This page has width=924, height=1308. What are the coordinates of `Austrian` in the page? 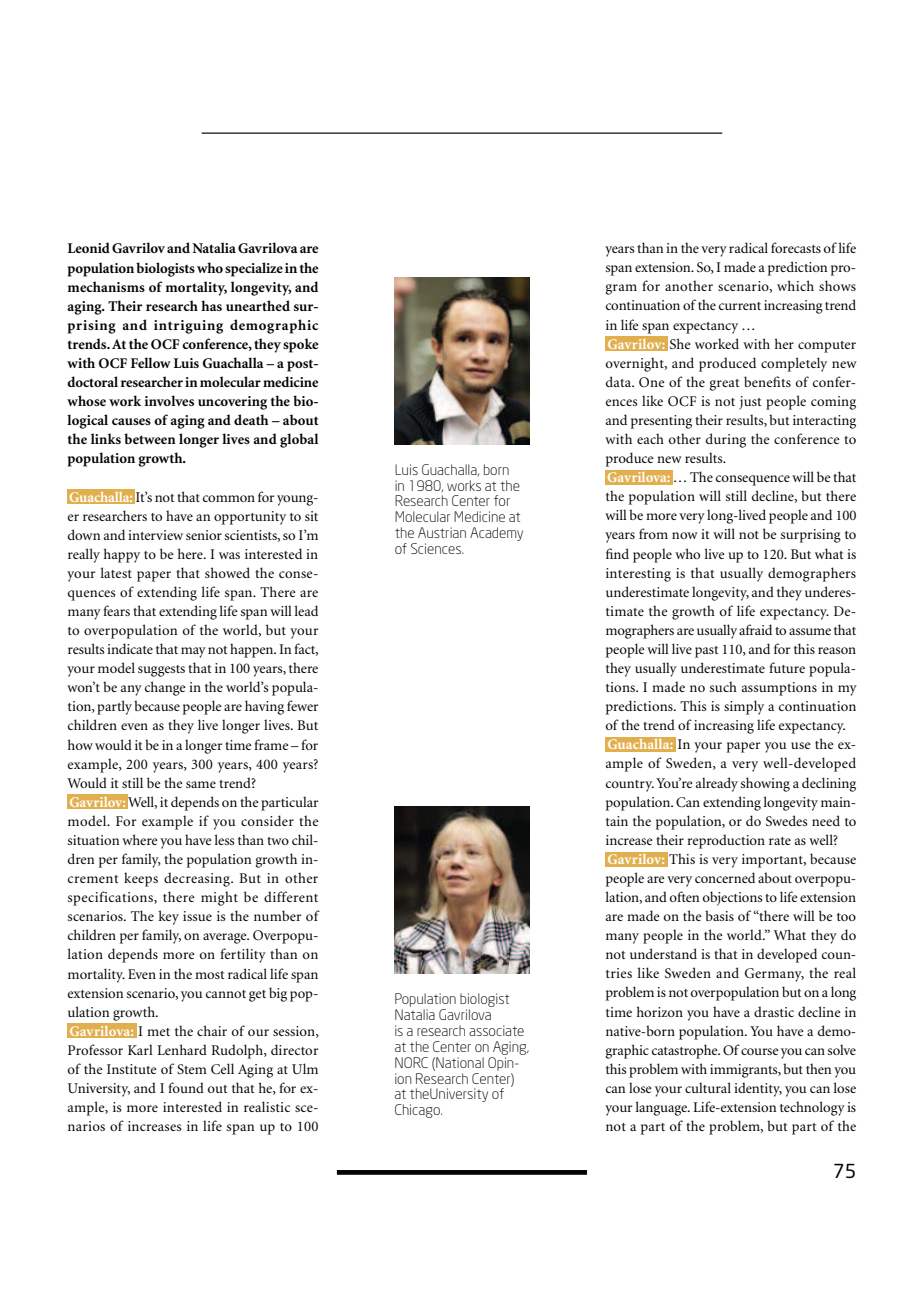 It's located at (442, 532).
